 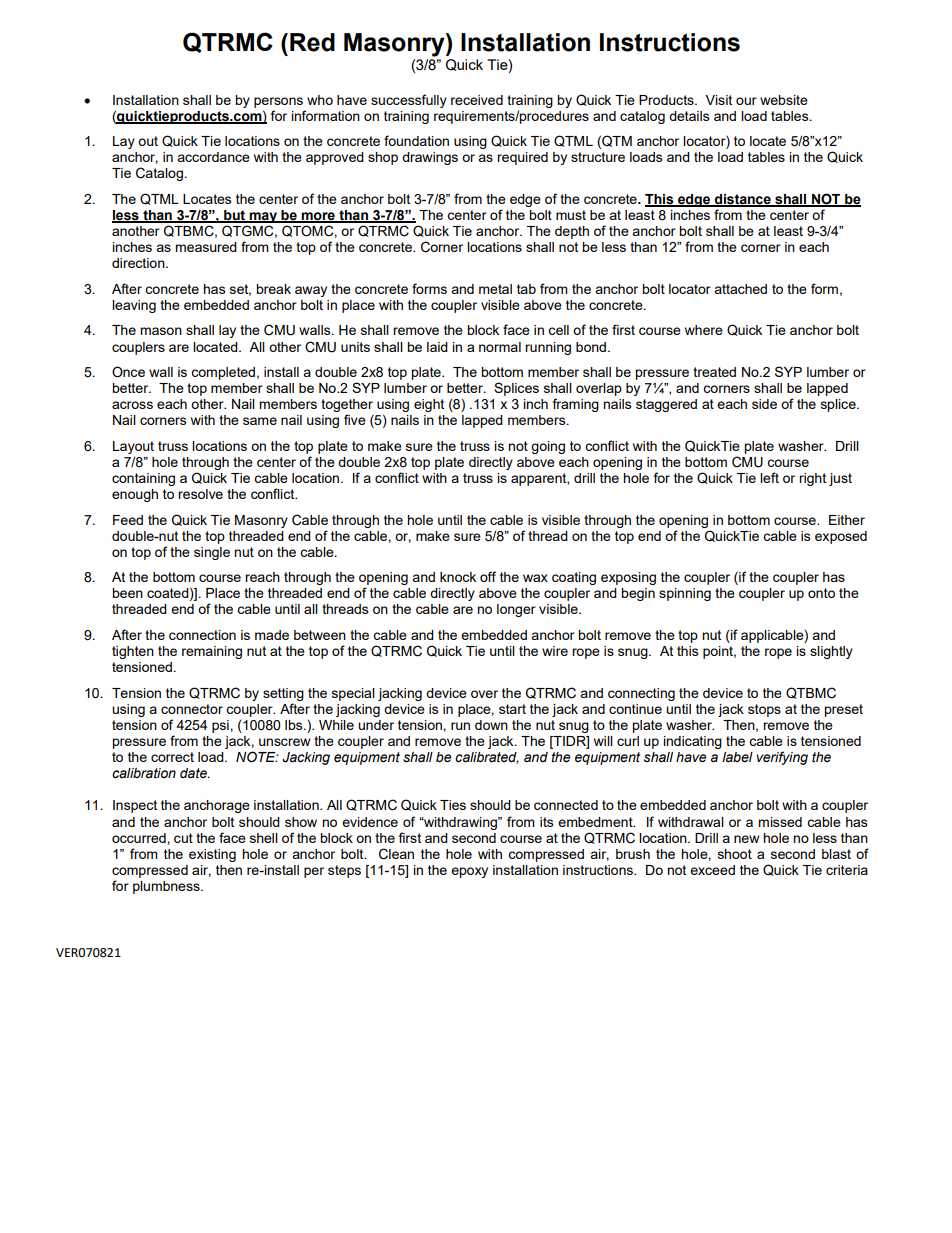 I want to click on attached, so click(x=740, y=289).
